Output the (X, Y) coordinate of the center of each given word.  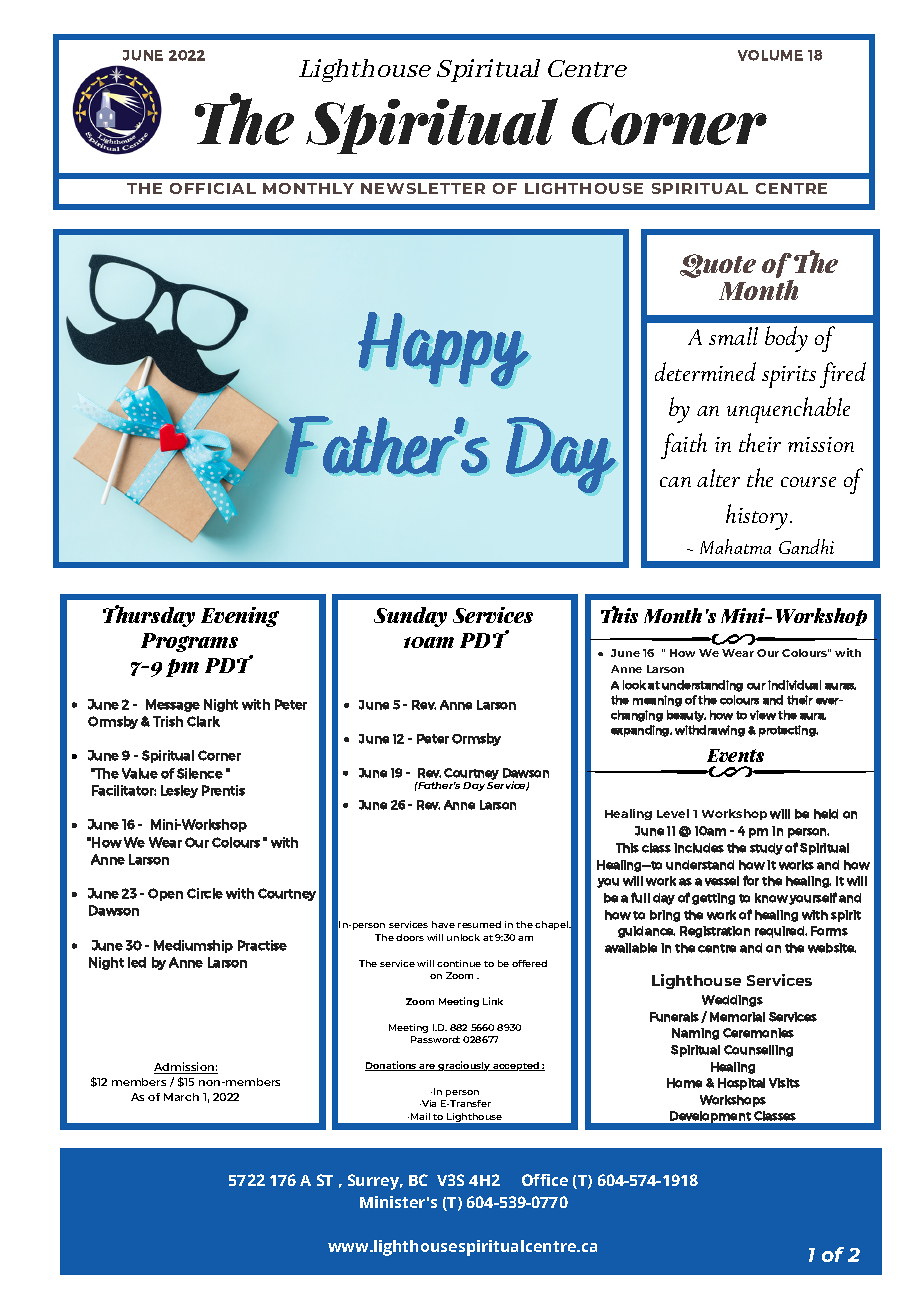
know (772, 898)
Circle (205, 893)
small (733, 336)
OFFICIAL (213, 188)
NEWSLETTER (423, 188)
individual (794, 685)
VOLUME (770, 55)
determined (705, 371)
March (181, 1097)
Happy (444, 349)
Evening (240, 617)
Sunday (410, 617)
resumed (479, 924)
